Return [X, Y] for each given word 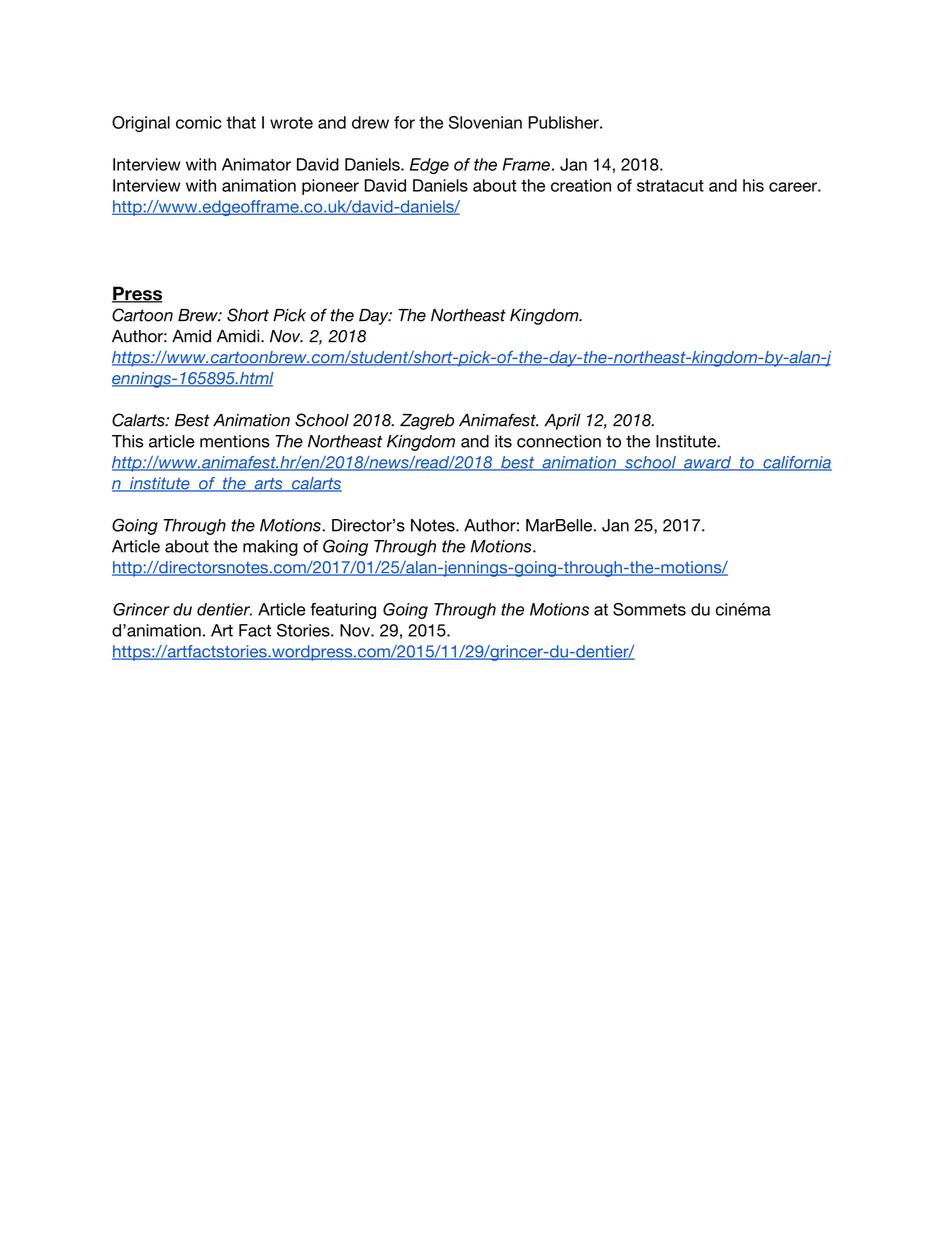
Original [141, 124]
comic [199, 122]
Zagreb [427, 422]
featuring [343, 611]
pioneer [330, 187]
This [127, 441]
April [562, 422]
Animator [256, 164]
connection [559, 441]
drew [370, 122]
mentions [235, 441]
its [503, 441]
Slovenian [485, 122]
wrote [291, 123]
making [270, 548]
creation [581, 185]
